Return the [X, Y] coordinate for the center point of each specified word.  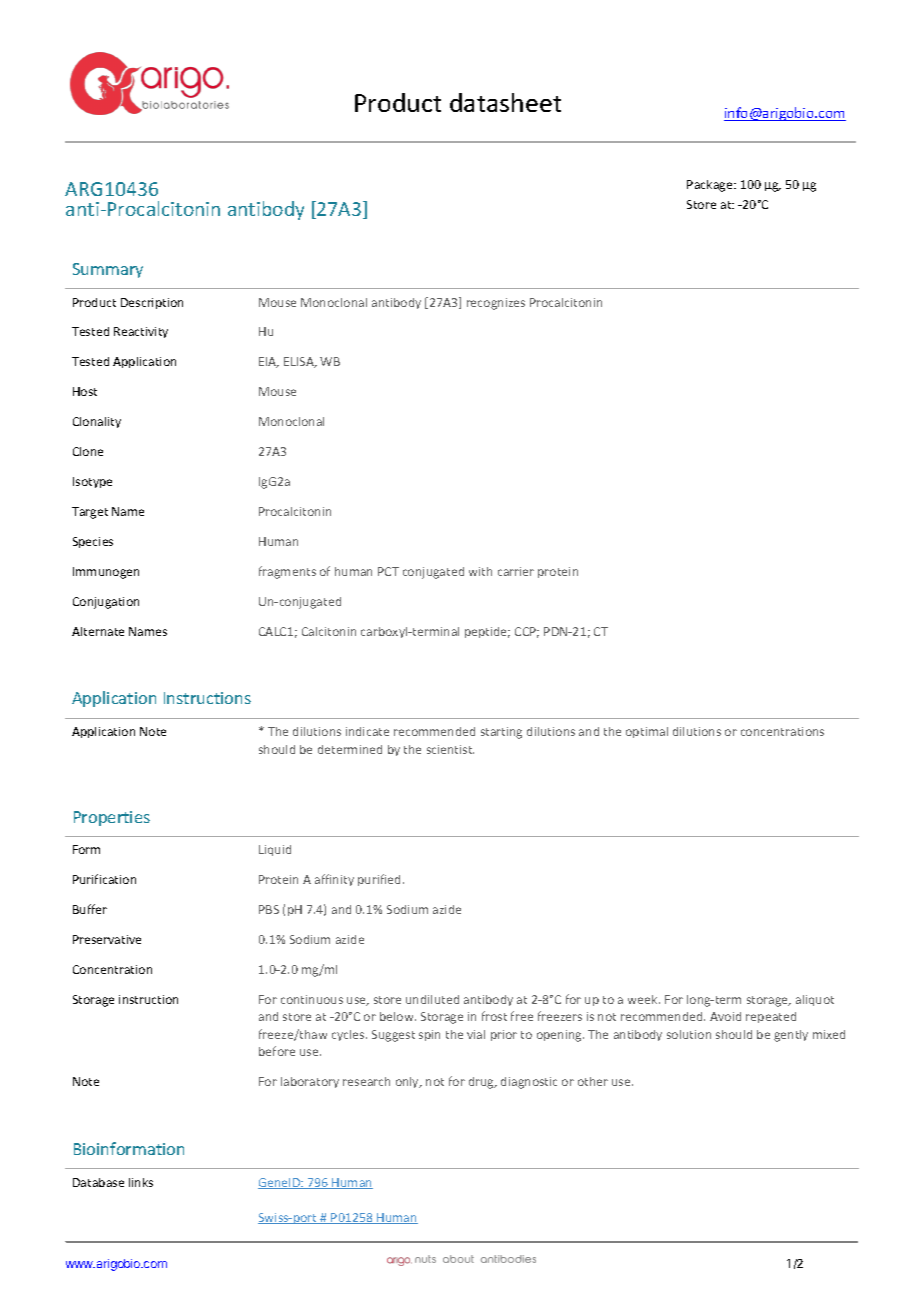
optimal [647, 732]
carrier [516, 571]
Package [711, 186]
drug [482, 1083]
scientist [450, 749]
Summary [108, 270]
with [480, 571]
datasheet [505, 102]
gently [791, 1036]
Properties [112, 818]
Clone [88, 451]
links [141, 1182]
